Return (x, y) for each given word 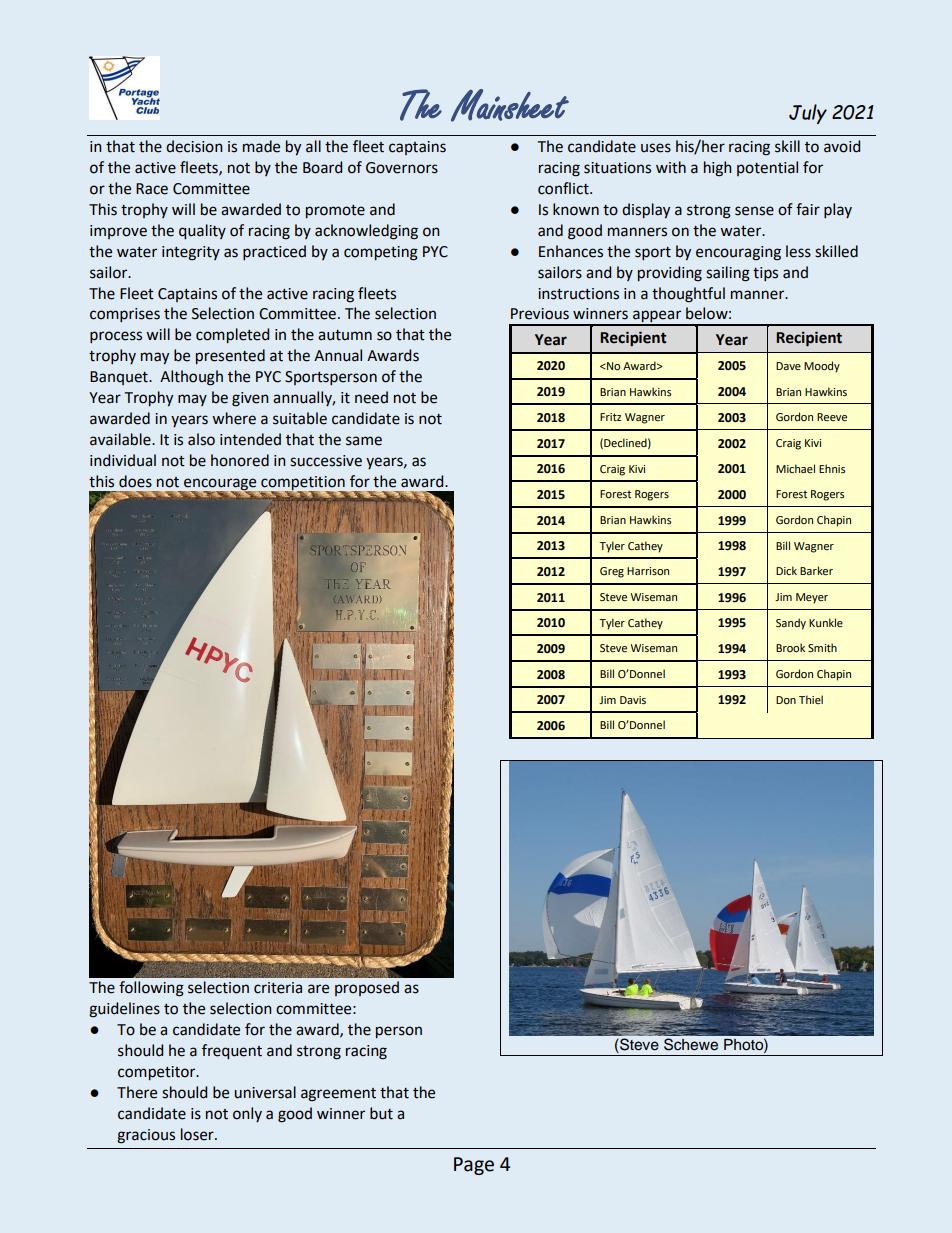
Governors (402, 168)
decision (194, 146)
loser (198, 1134)
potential (767, 168)
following (151, 989)
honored (240, 460)
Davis (633, 700)
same (364, 441)
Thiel (811, 699)
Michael (795, 468)
